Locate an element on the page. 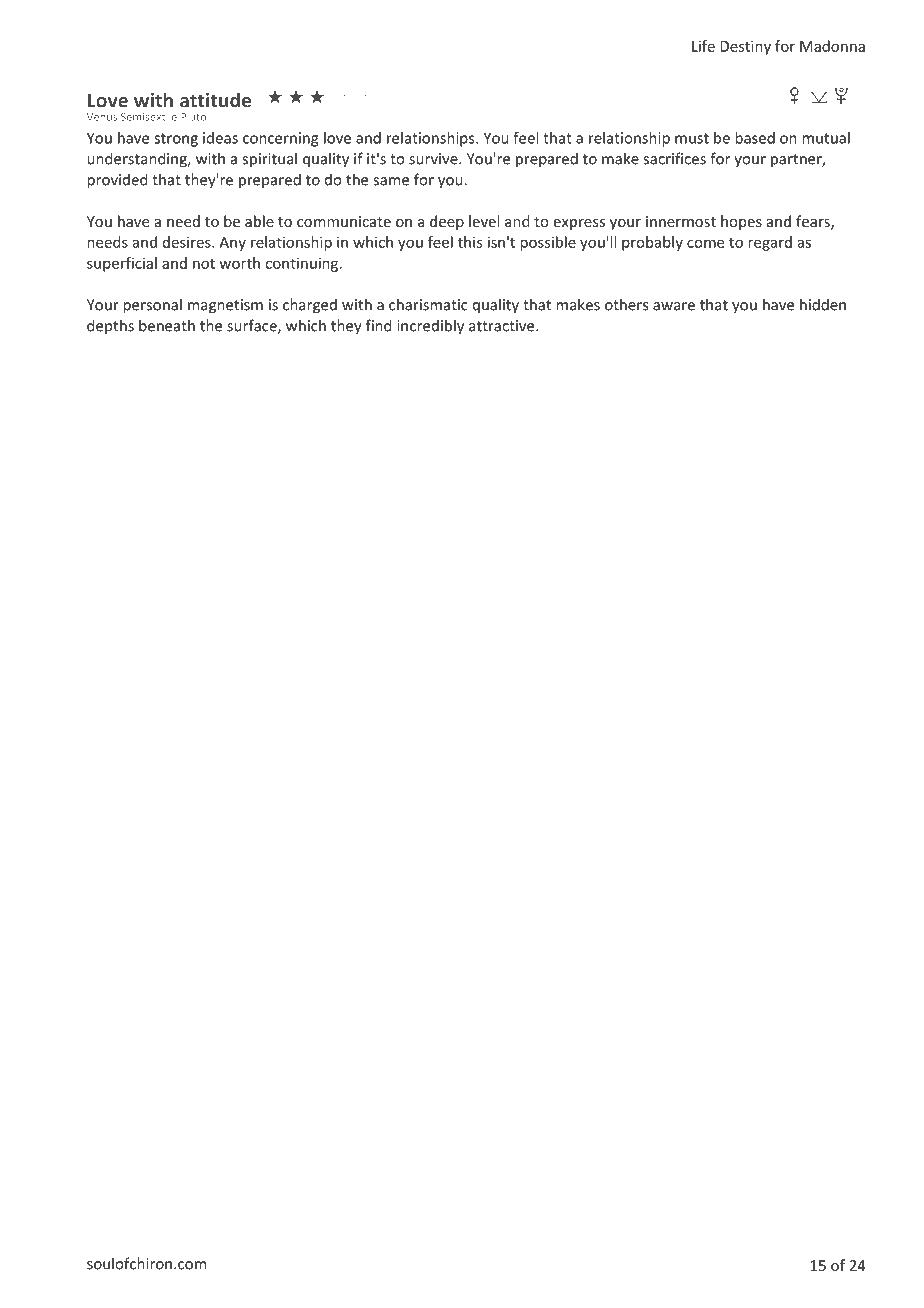  based is located at coordinates (755, 138).
